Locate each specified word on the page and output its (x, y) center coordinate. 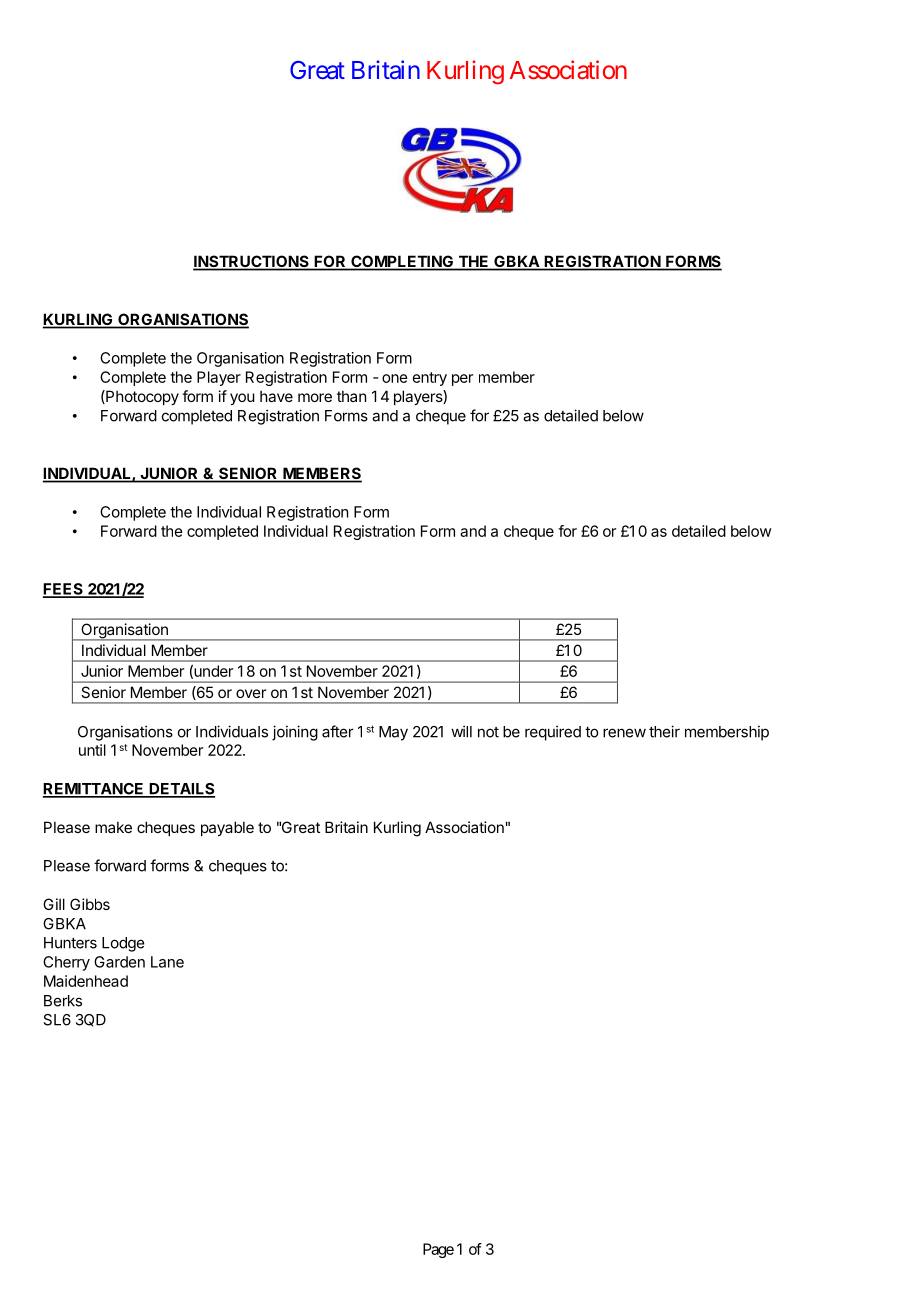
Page (438, 1250)
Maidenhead (86, 981)
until (92, 750)
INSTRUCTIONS (252, 262)
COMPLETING (402, 262)
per (462, 380)
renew (624, 733)
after (338, 731)
